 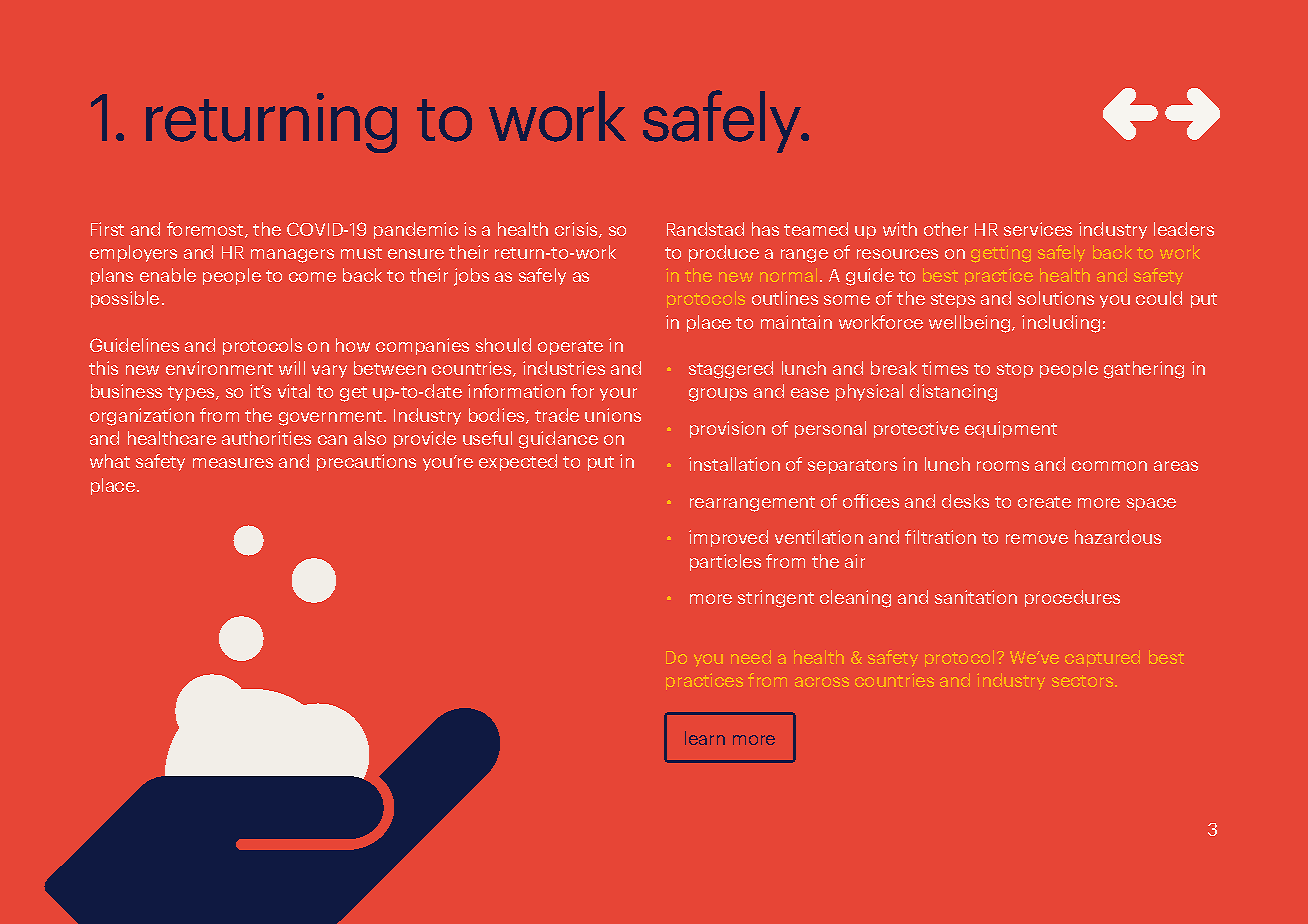 What do you see at coordinates (705, 738) in the document?
I see `learn` at bounding box center [705, 738].
